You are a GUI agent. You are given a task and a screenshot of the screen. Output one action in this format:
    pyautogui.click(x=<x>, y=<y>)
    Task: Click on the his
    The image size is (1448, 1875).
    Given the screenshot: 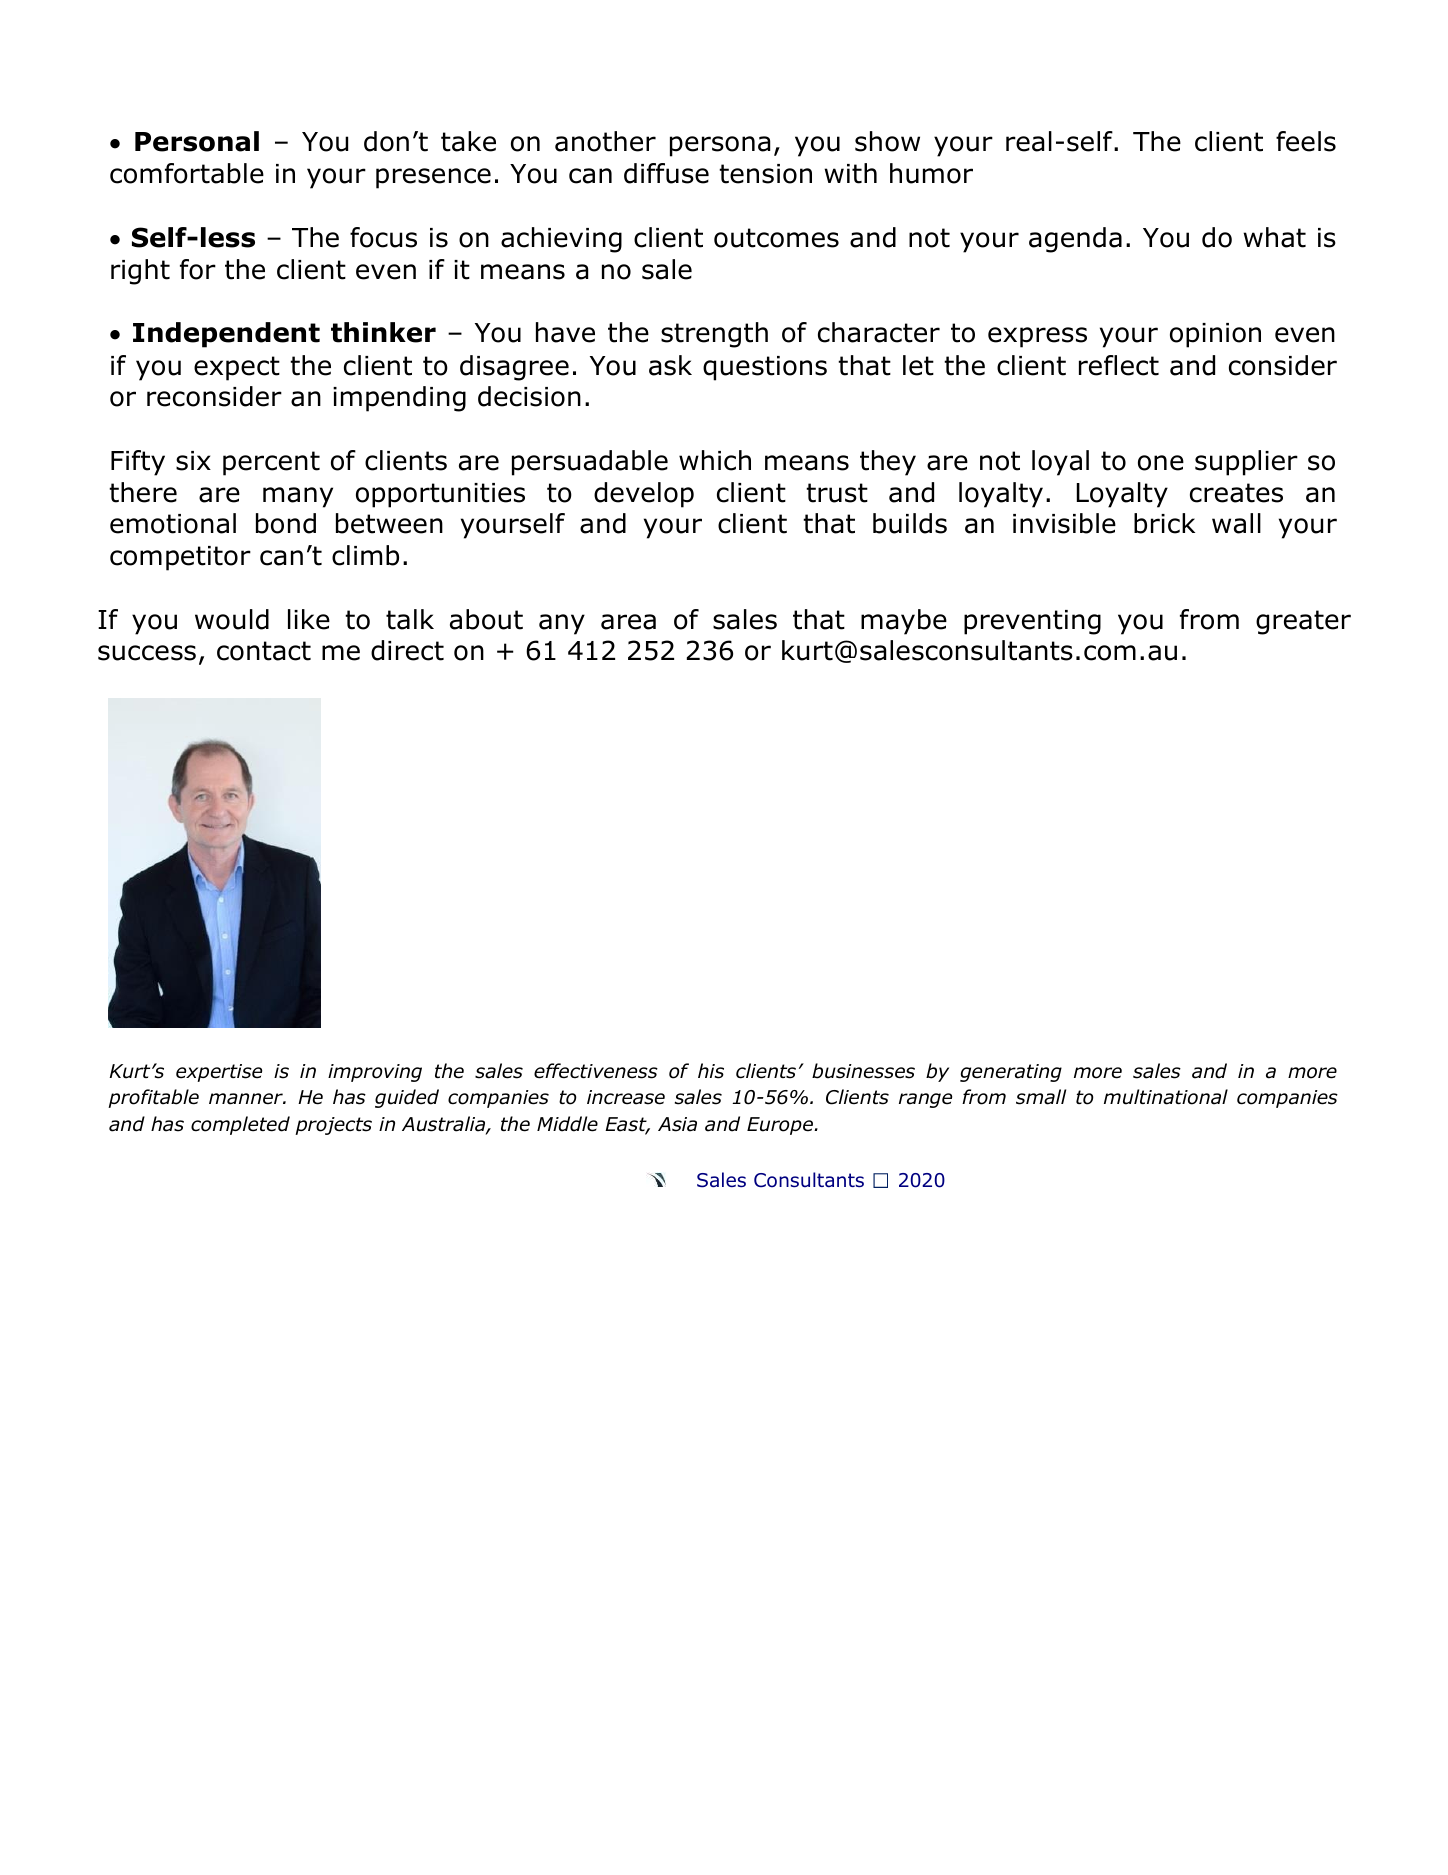 What is the action you would take?
    pyautogui.click(x=711, y=1071)
